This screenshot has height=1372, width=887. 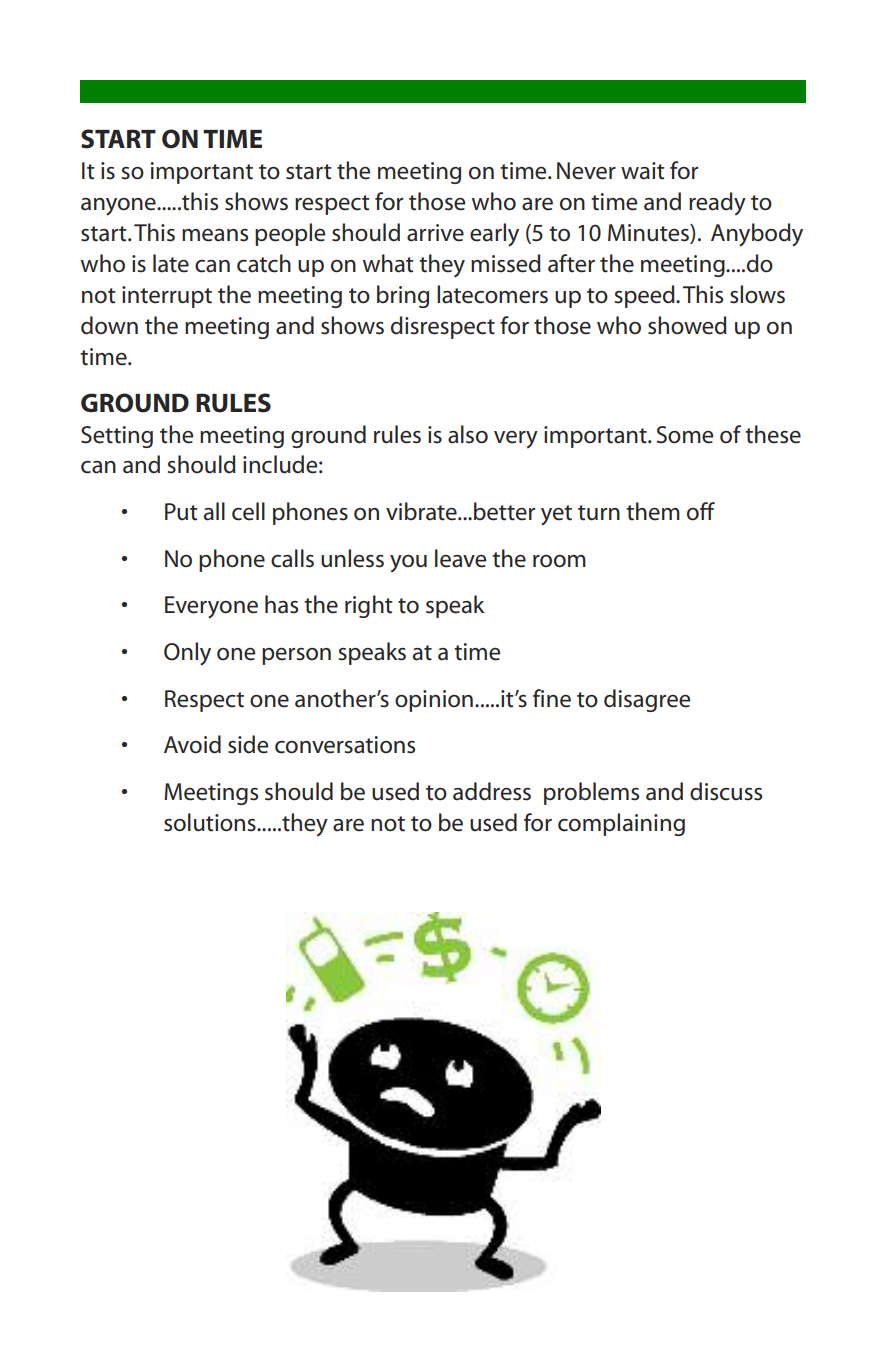 What do you see at coordinates (435, 233) in the screenshot?
I see `arrive` at bounding box center [435, 233].
